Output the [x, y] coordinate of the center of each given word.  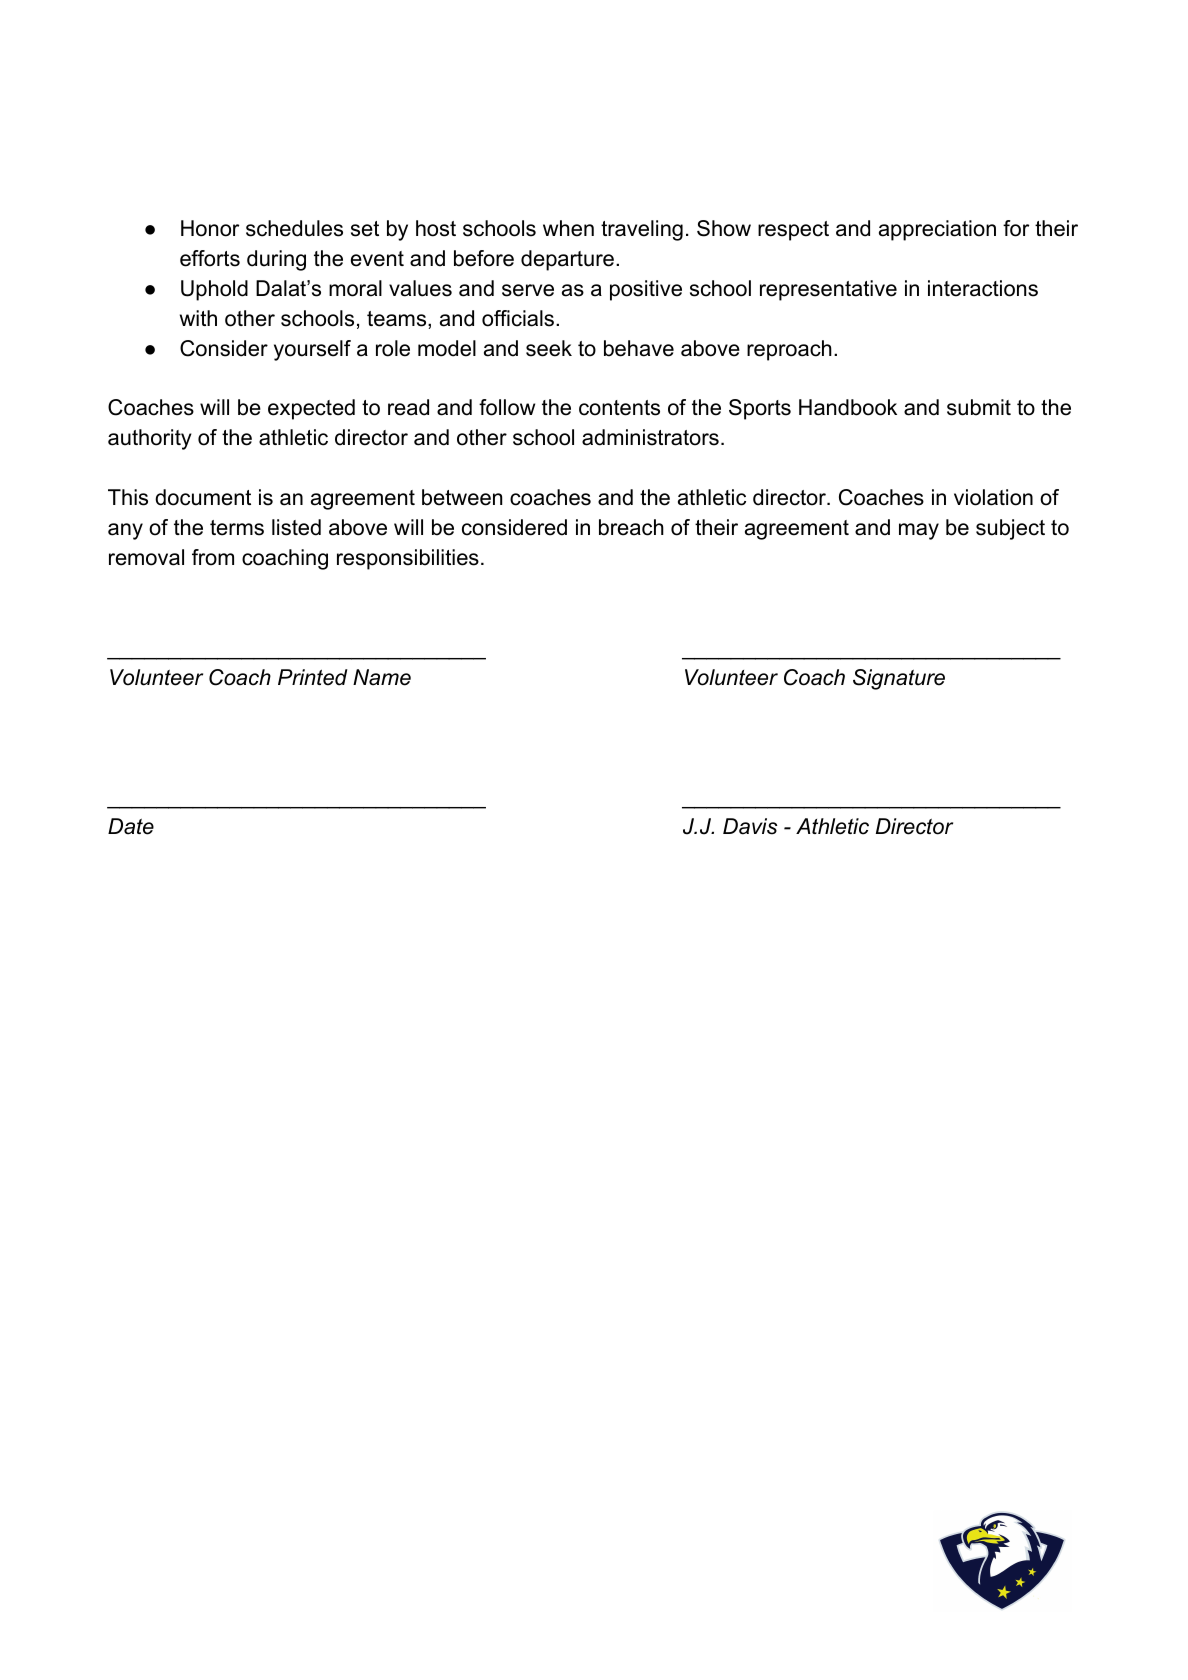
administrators [650, 437]
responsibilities [408, 559]
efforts [210, 258]
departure [567, 260]
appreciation [937, 230]
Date [131, 826]
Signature [899, 679]
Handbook [848, 407]
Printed [313, 677]
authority [150, 439]
